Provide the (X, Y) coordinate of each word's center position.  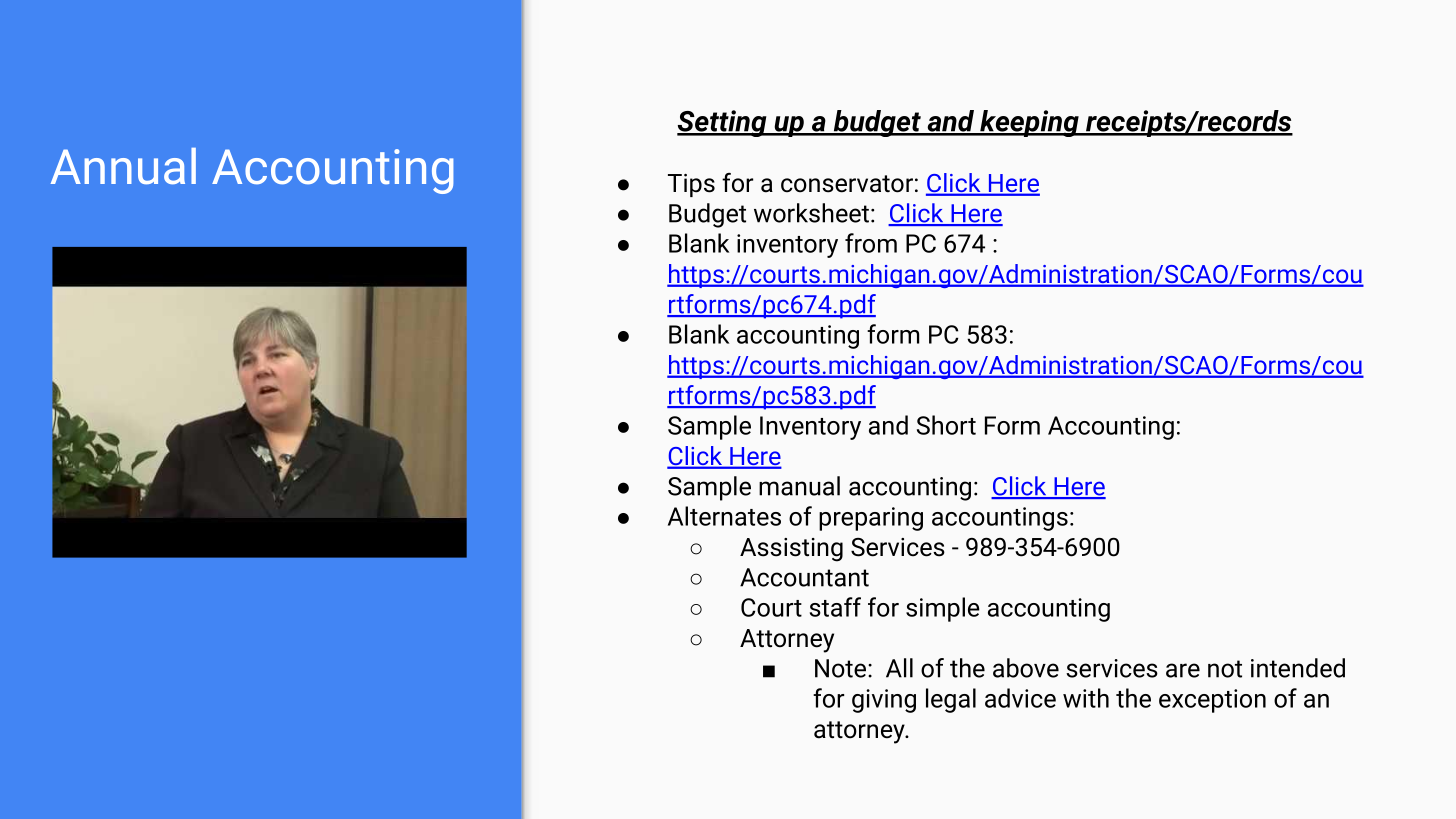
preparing (871, 519)
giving (884, 701)
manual (799, 486)
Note (842, 668)
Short (946, 425)
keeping (1029, 123)
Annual (123, 166)
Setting (723, 123)
